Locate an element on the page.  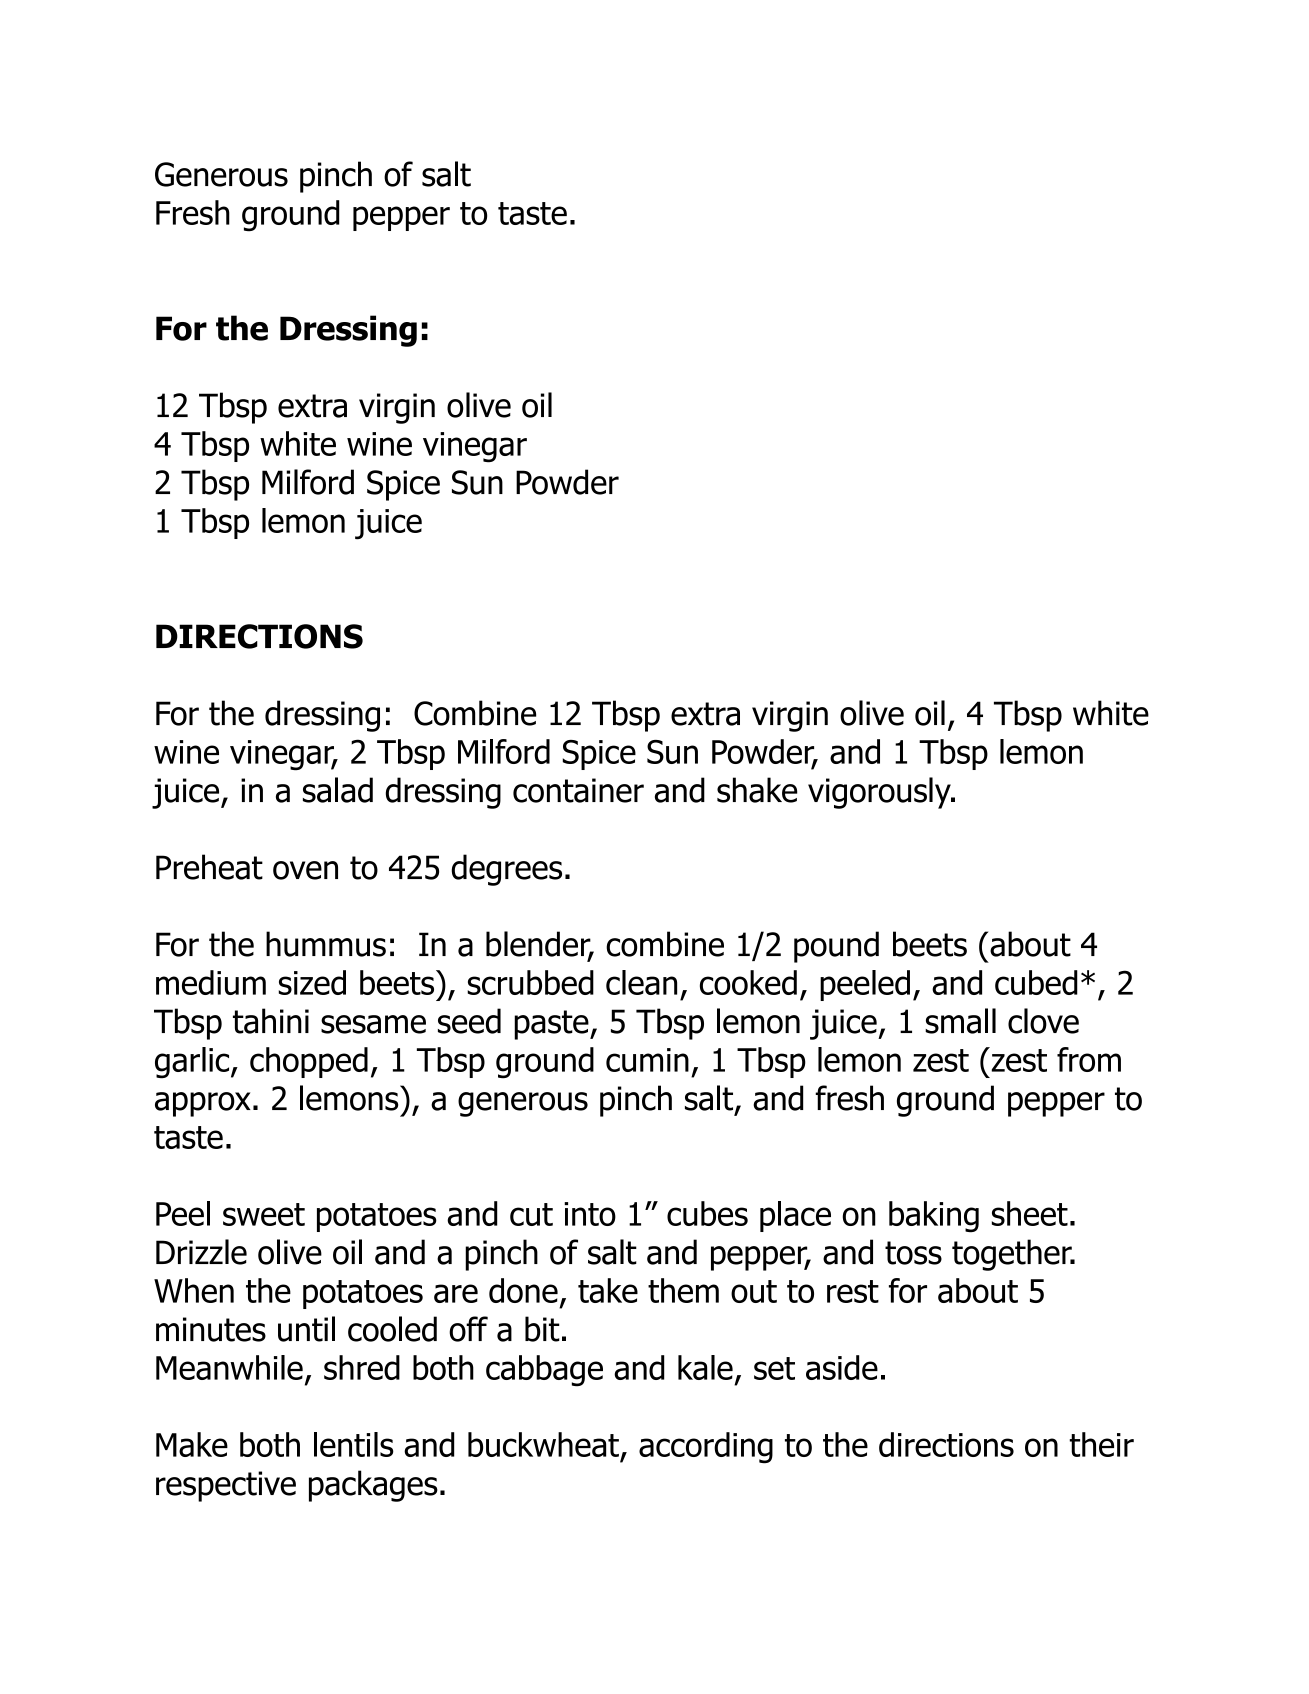
together is located at coordinates (1013, 1255).
